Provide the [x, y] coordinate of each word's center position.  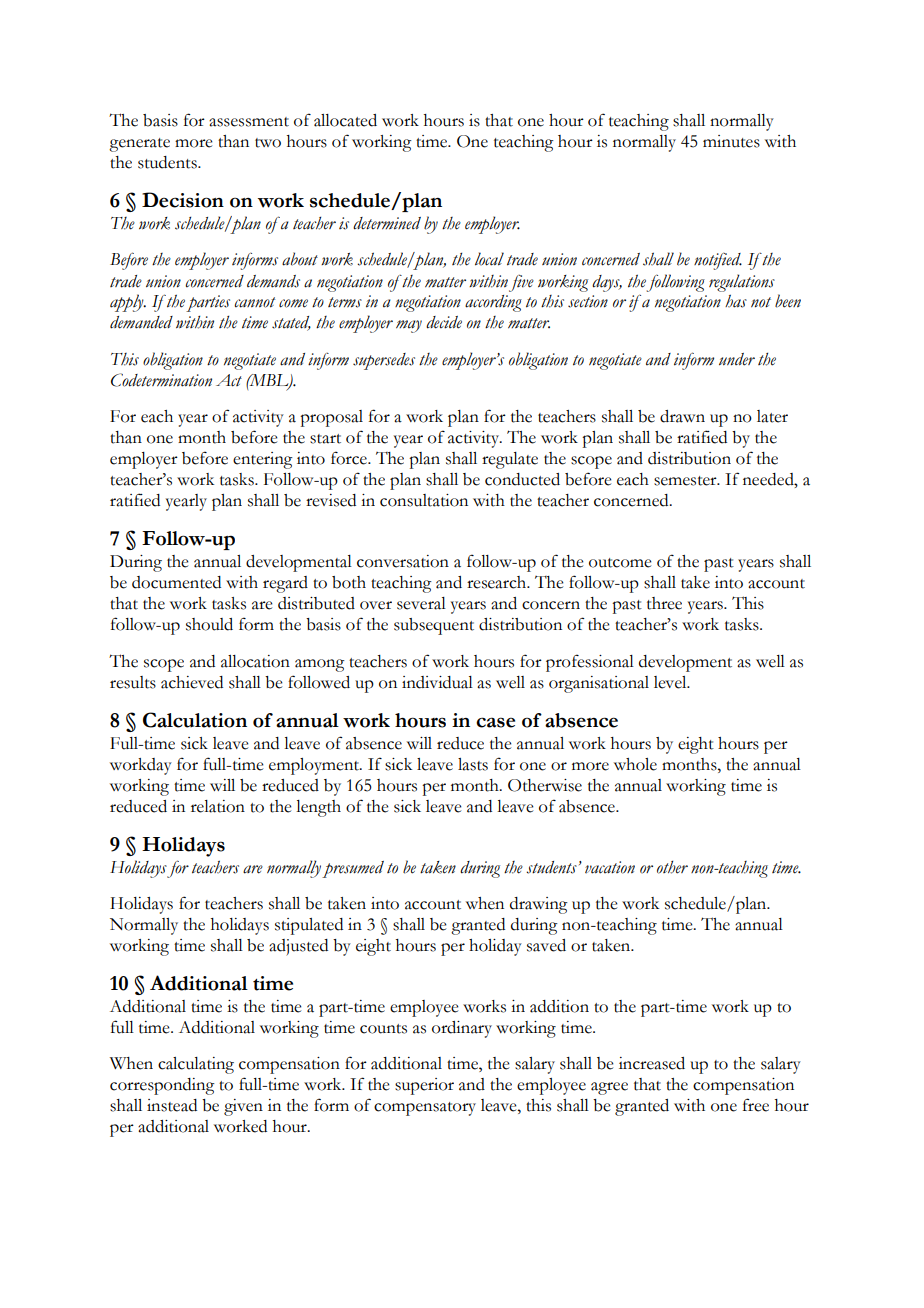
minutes [731, 141]
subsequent [434, 626]
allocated [345, 120]
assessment [249, 122]
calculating [196, 1065]
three [664, 603]
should [209, 624]
